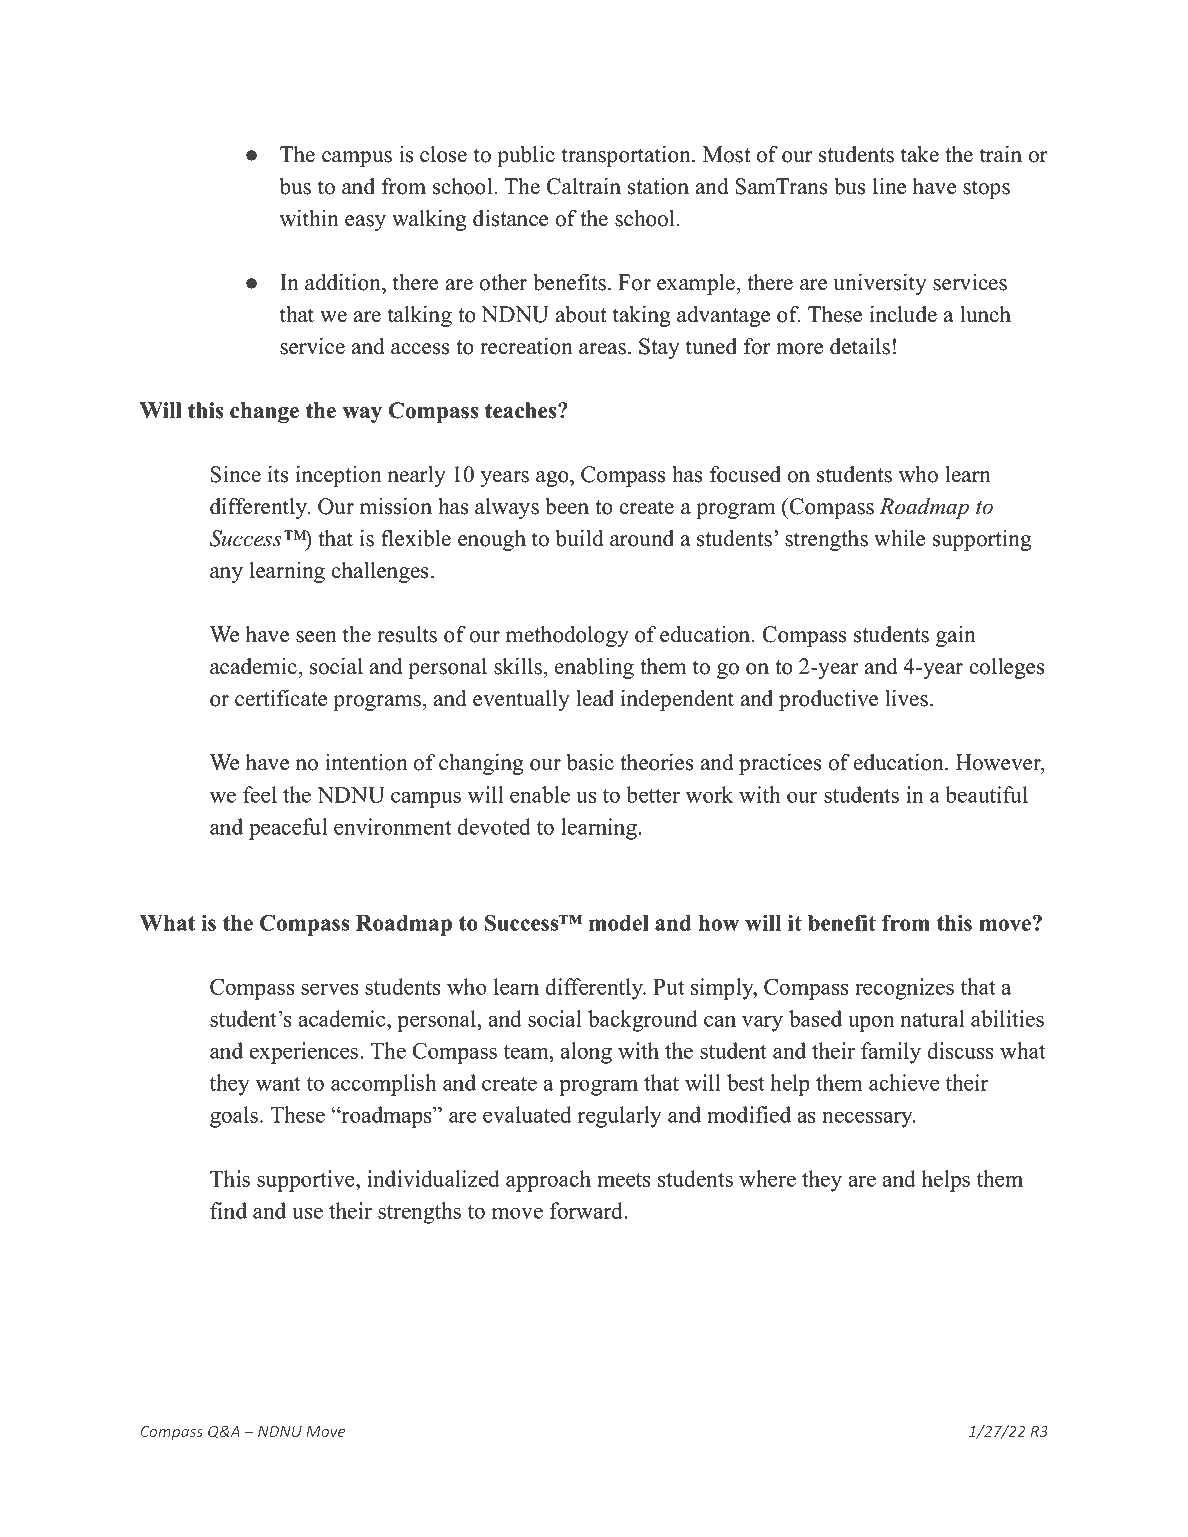 Image resolution: width=1188 pixels, height=1537 pixels. Describe the element at coordinates (228, 1210) in the screenshot. I see `find` at that location.
